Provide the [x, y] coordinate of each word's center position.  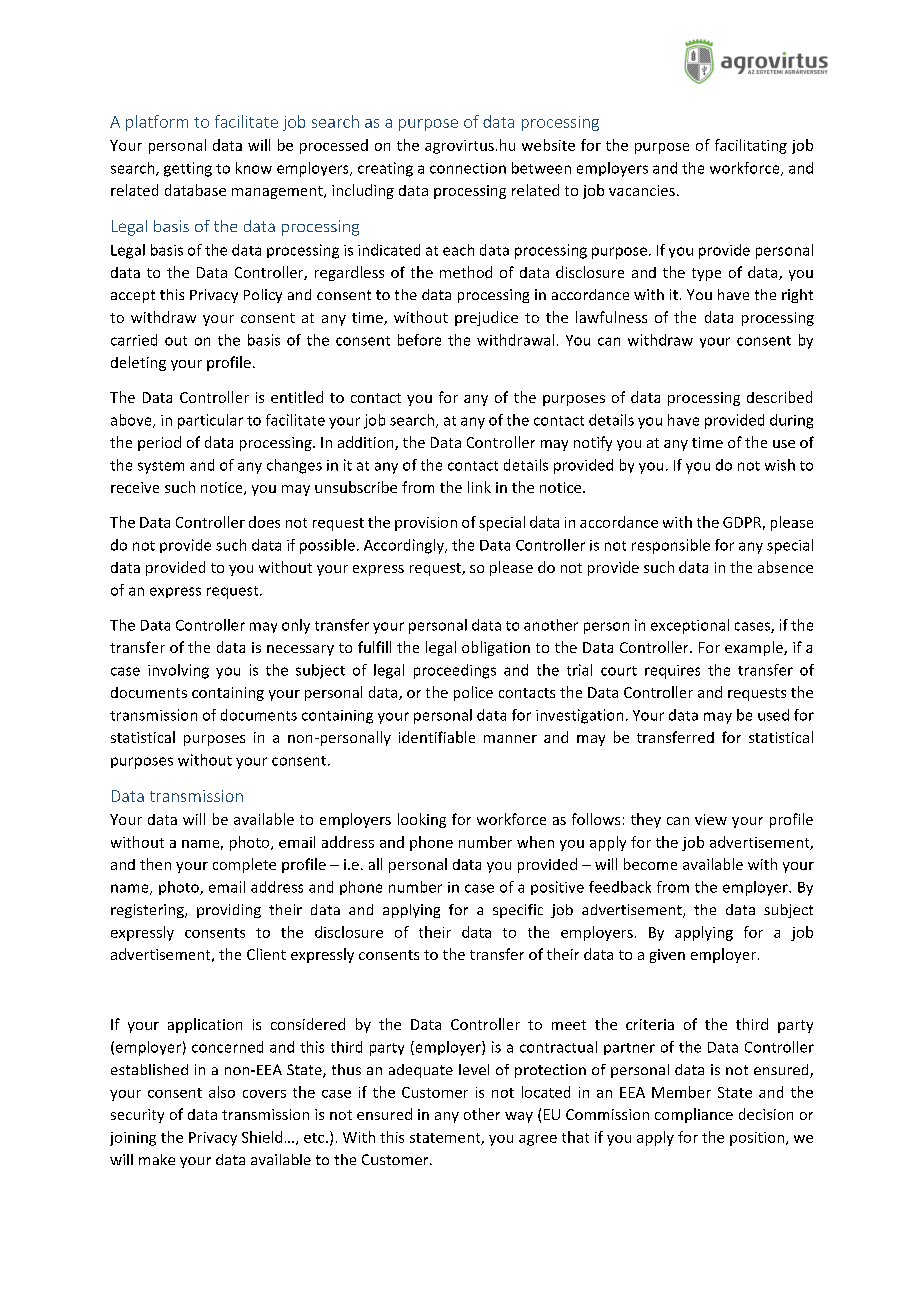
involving [178, 671]
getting [188, 169]
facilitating [751, 146]
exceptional [690, 626]
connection [468, 168]
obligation [496, 648]
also [222, 1092]
